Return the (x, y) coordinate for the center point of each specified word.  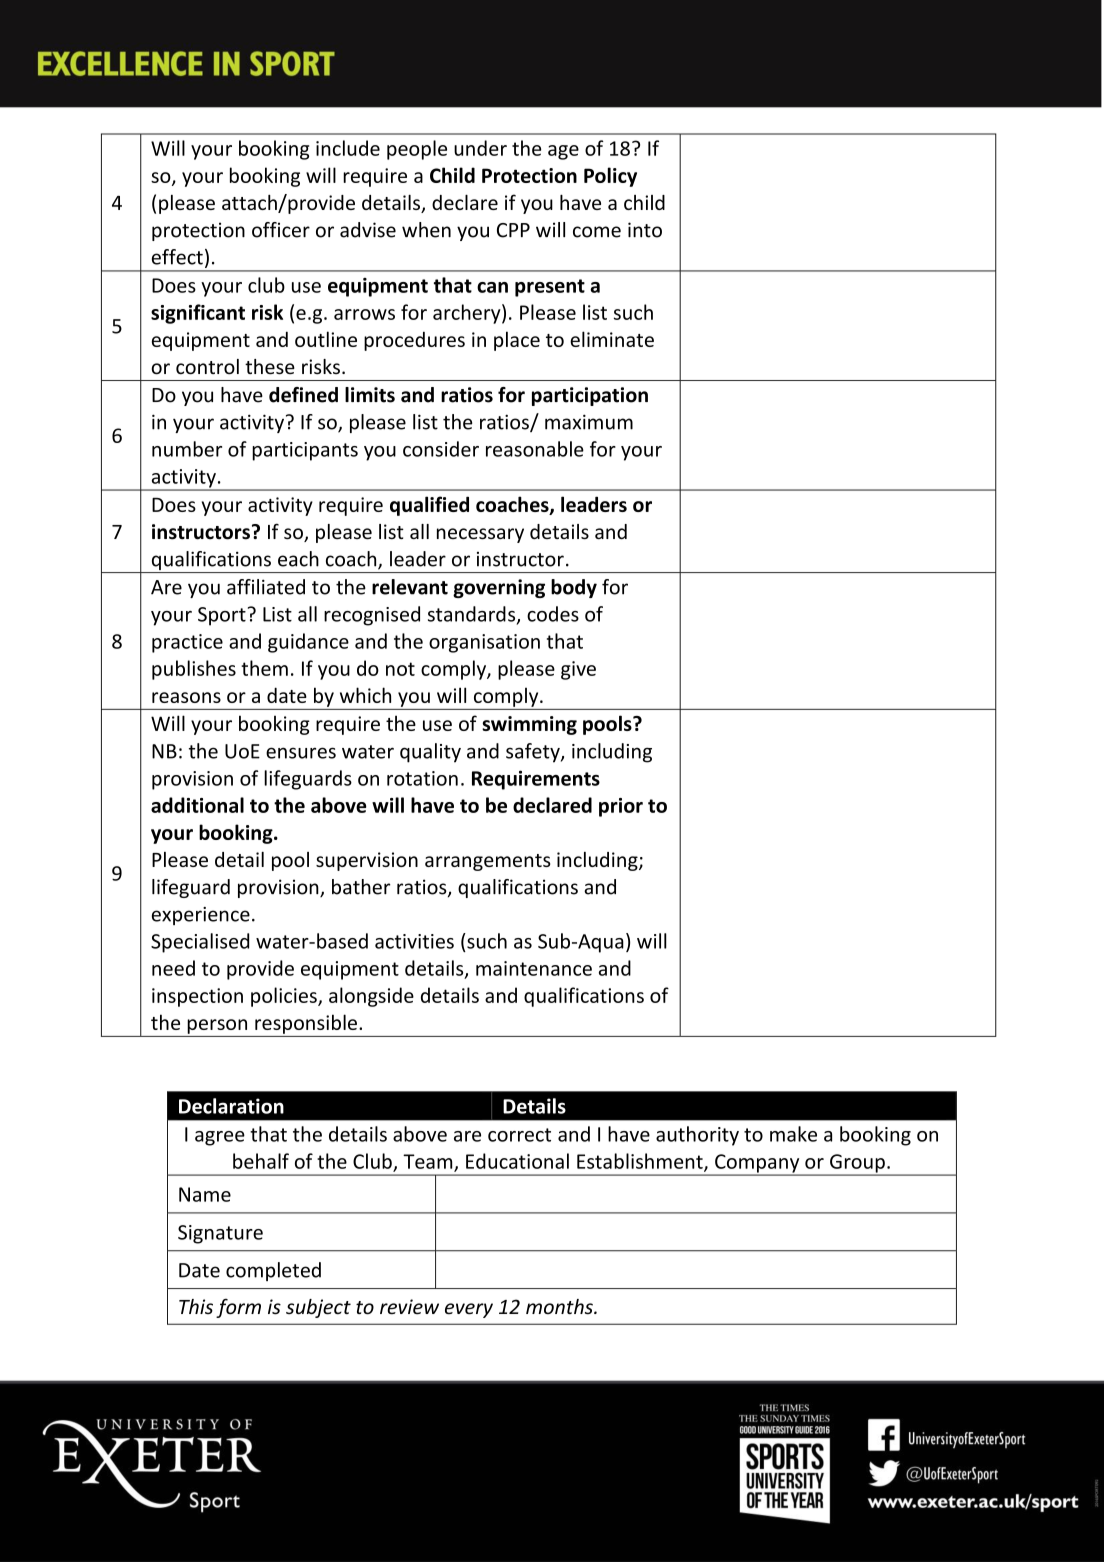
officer (281, 230)
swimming (529, 725)
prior (621, 807)
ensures (301, 753)
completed (273, 1271)
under (480, 148)
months (560, 1307)
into (645, 230)
